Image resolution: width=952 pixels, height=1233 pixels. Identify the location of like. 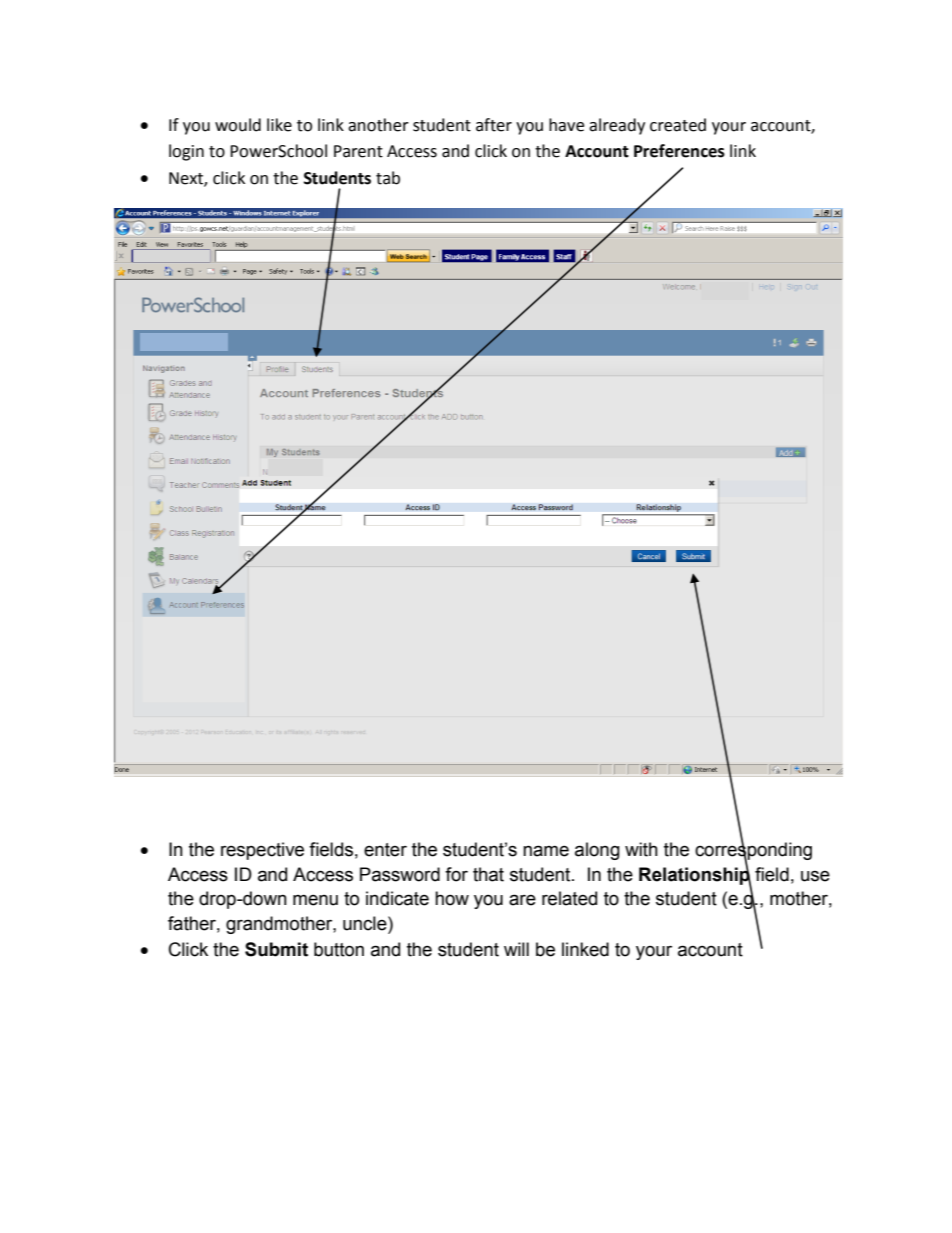
(279, 125).
